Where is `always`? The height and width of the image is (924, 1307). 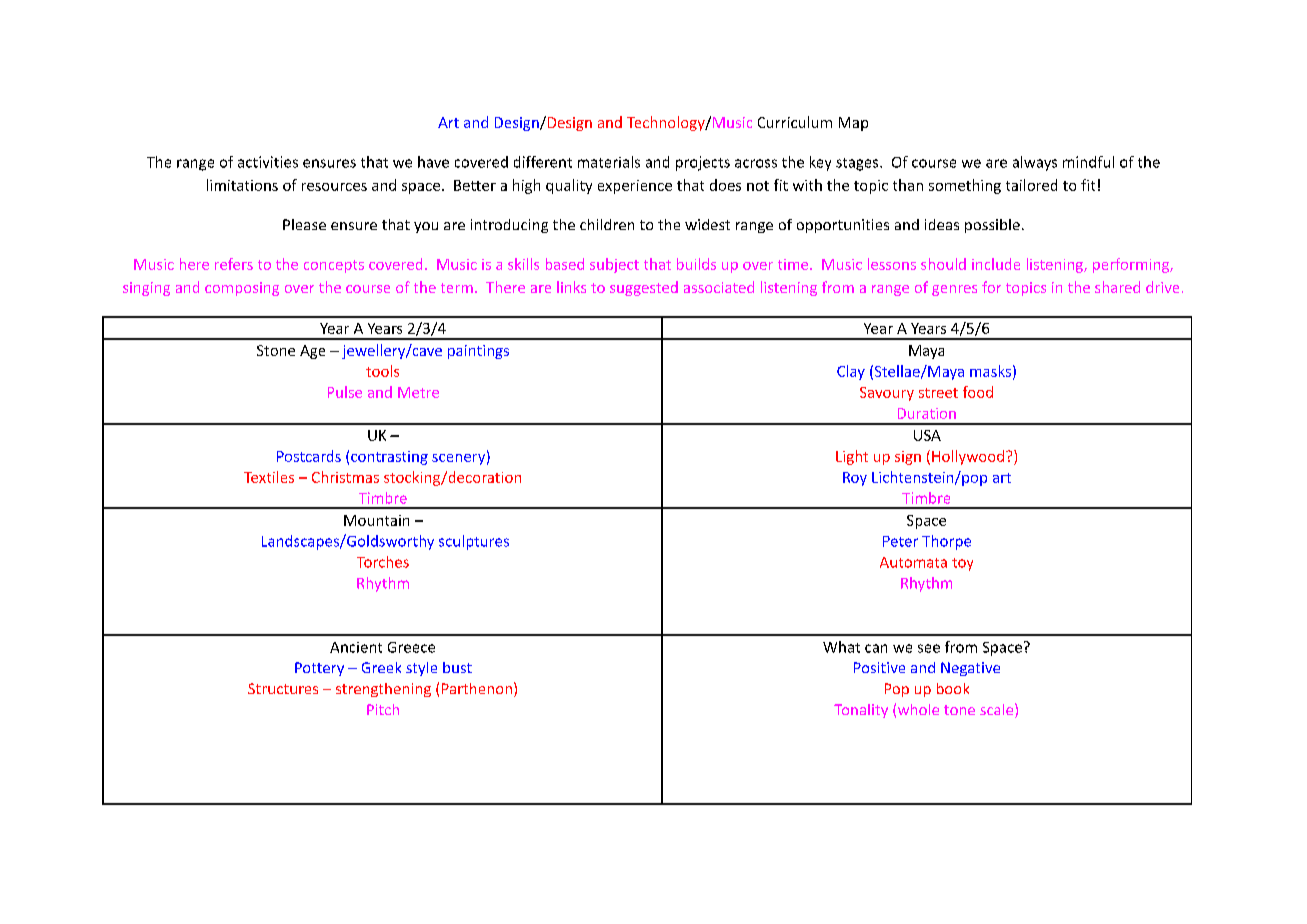
always is located at coordinates (1035, 163).
